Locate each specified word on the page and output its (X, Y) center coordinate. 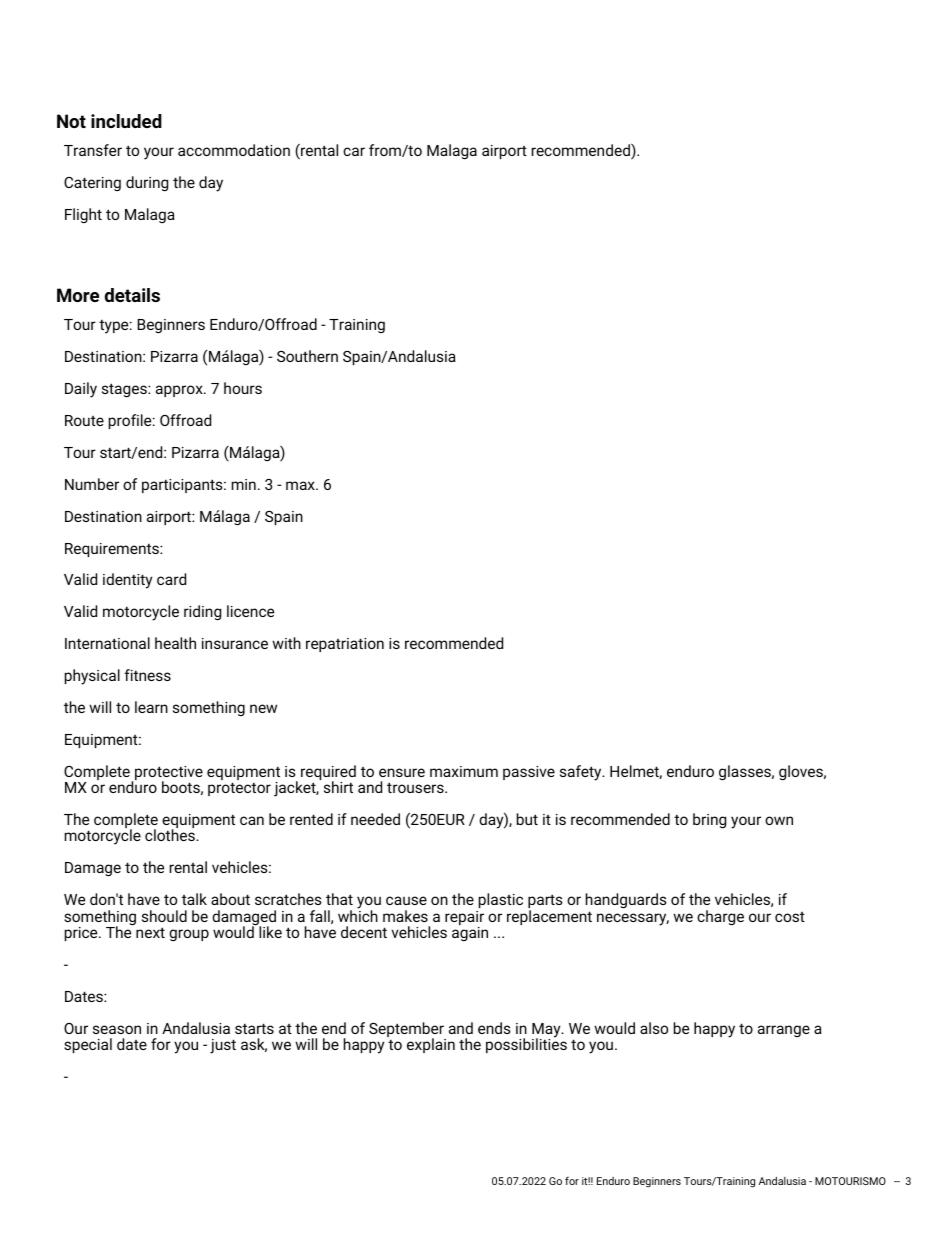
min (244, 484)
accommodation (234, 150)
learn (151, 707)
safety (582, 773)
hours (243, 388)
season (117, 1029)
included (126, 121)
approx (180, 391)
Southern (307, 356)
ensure (402, 772)
